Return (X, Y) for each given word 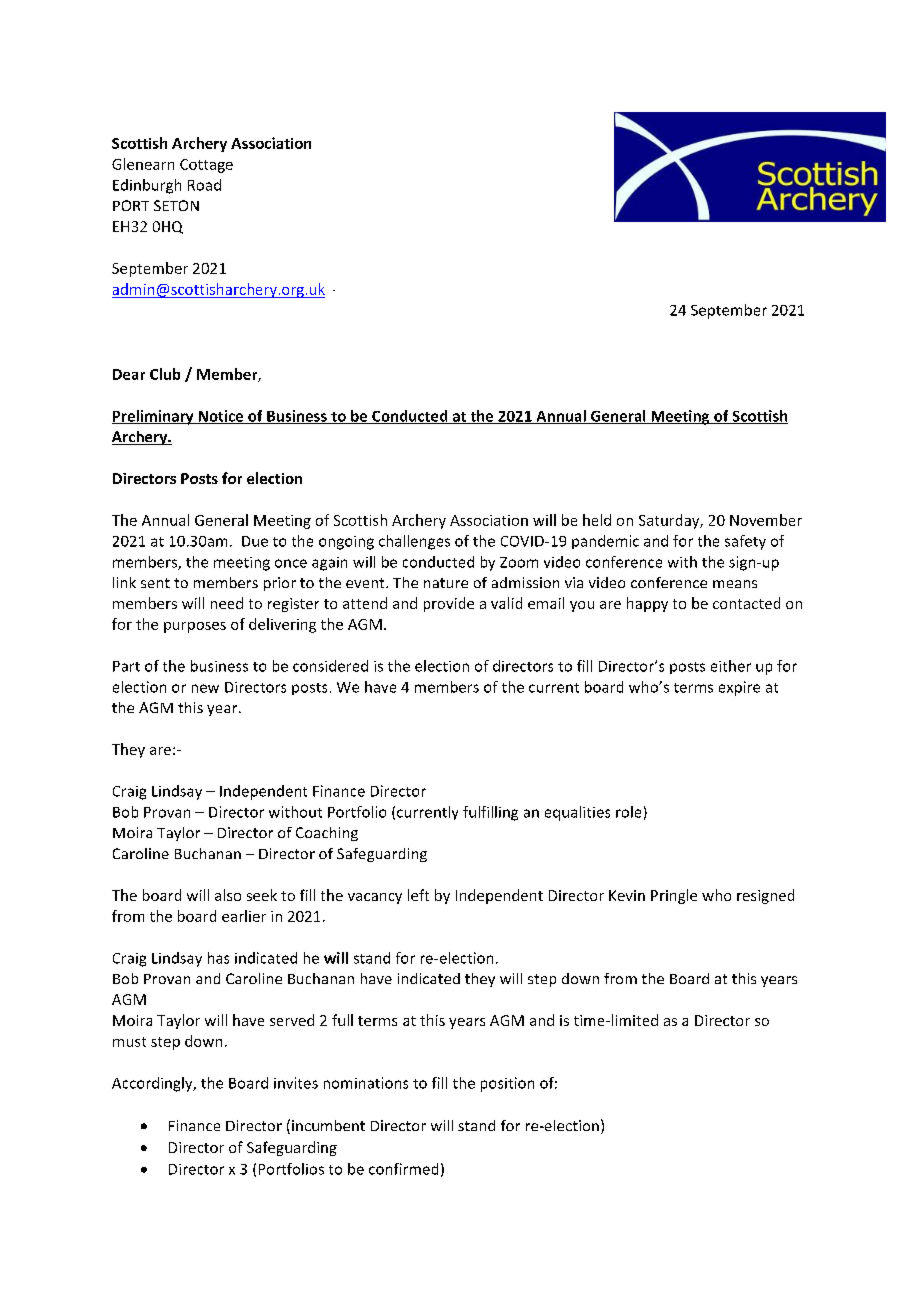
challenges (414, 542)
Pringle (674, 896)
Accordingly (153, 1084)
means (735, 584)
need (227, 603)
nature (446, 583)
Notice (221, 417)
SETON (176, 205)
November (766, 520)
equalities (577, 813)
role (628, 812)
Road (204, 185)
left (418, 895)
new (205, 688)
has (218, 958)
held (597, 520)
